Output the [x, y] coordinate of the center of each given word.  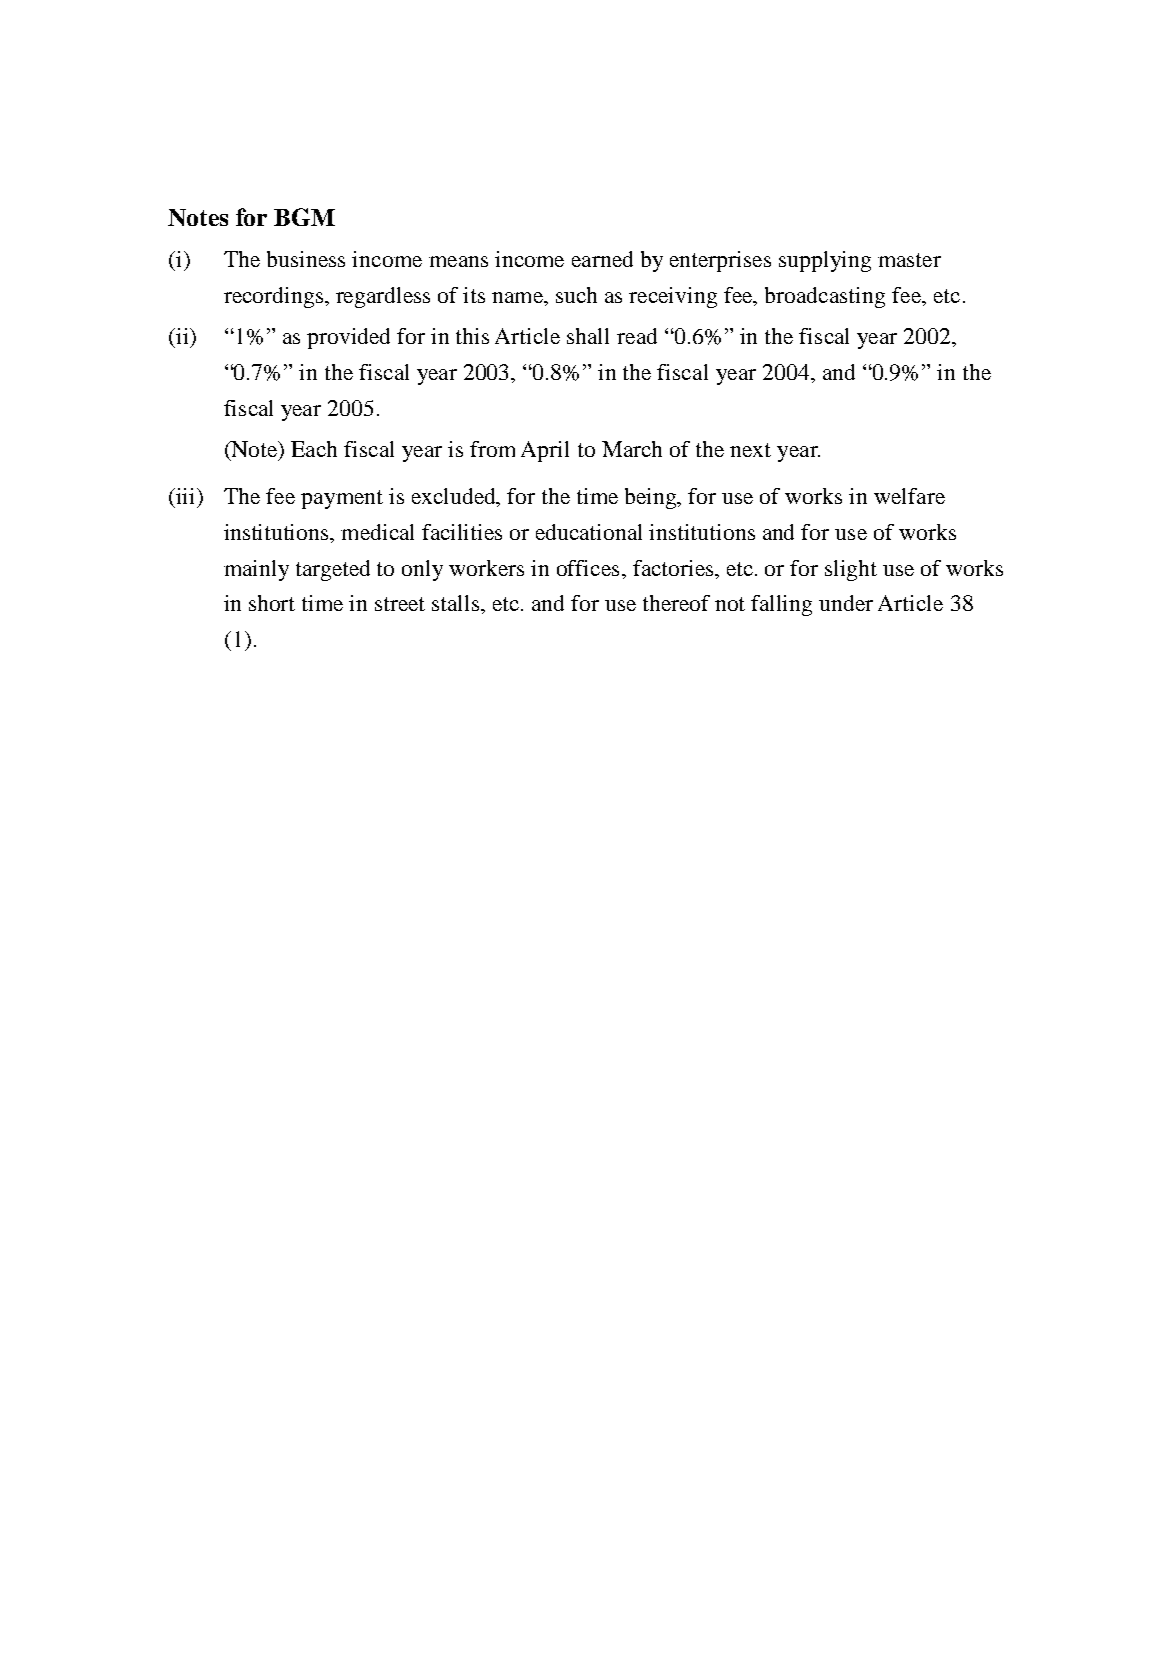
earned [602, 259]
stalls [457, 603]
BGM [304, 217]
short [272, 603]
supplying [825, 261]
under [846, 603]
